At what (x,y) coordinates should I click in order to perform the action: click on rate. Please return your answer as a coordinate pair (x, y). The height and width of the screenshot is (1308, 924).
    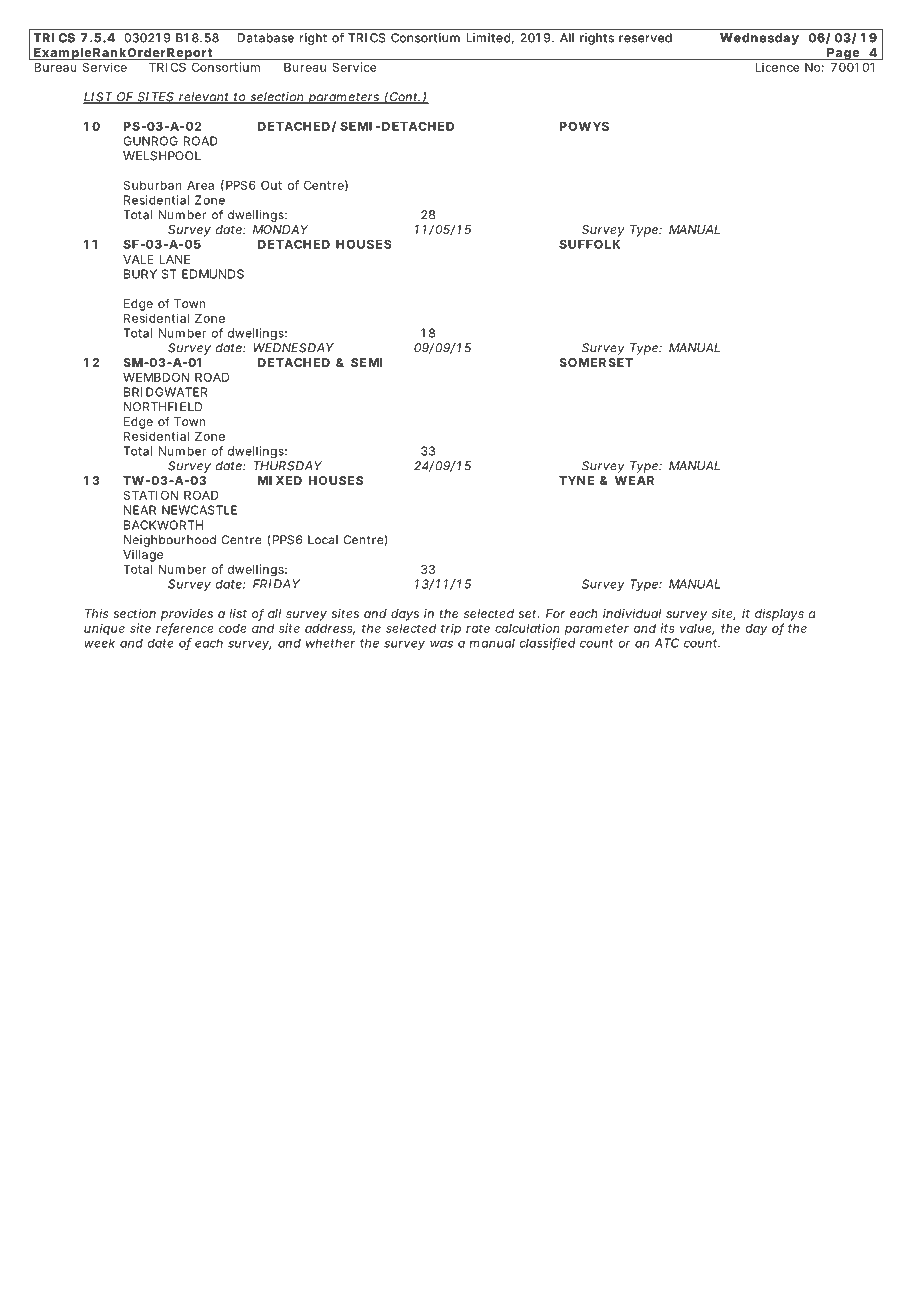
    Looking at the image, I should click on (478, 628).
